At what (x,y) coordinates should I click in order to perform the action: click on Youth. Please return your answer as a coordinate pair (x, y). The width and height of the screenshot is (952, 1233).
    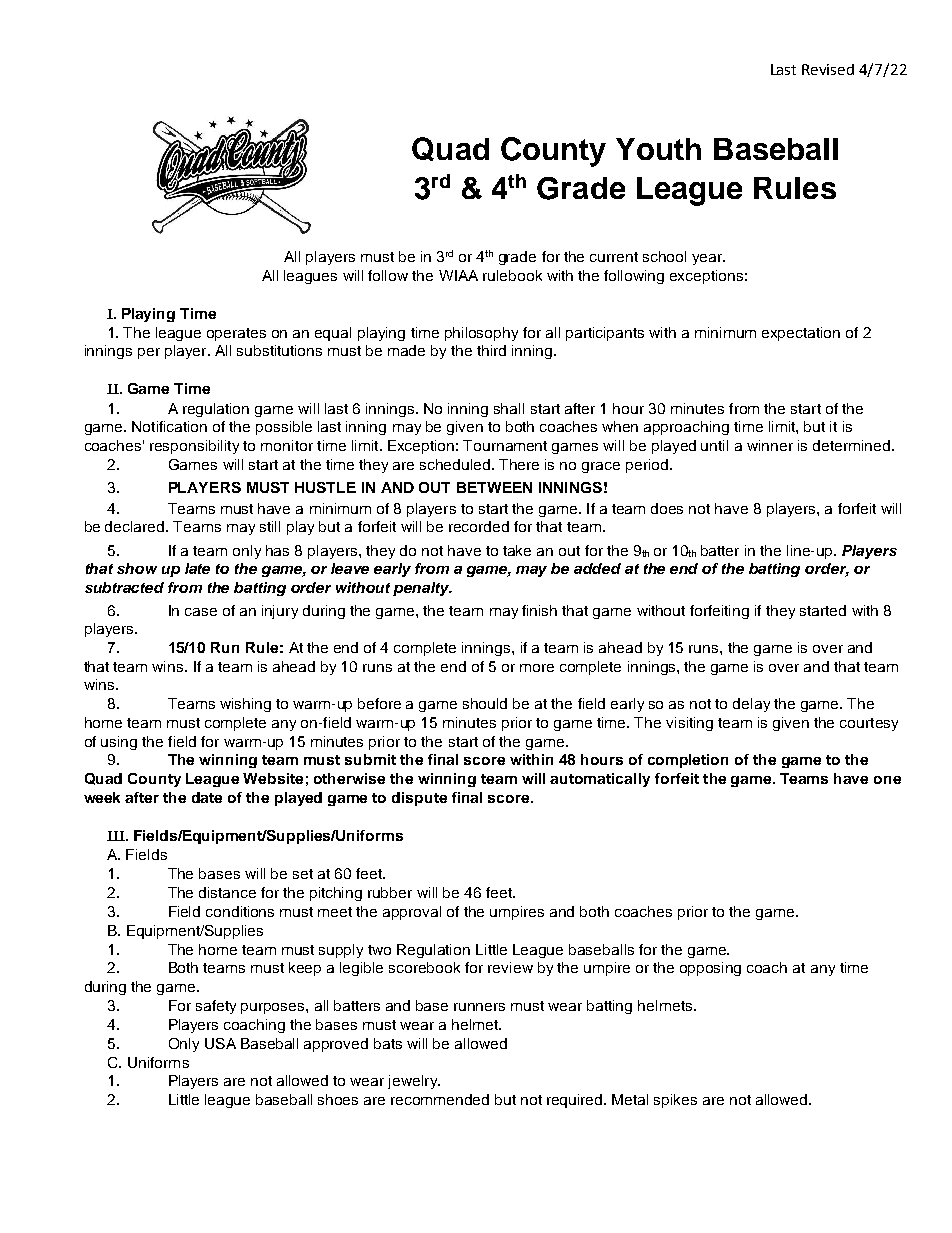
    Looking at the image, I should click on (658, 149).
